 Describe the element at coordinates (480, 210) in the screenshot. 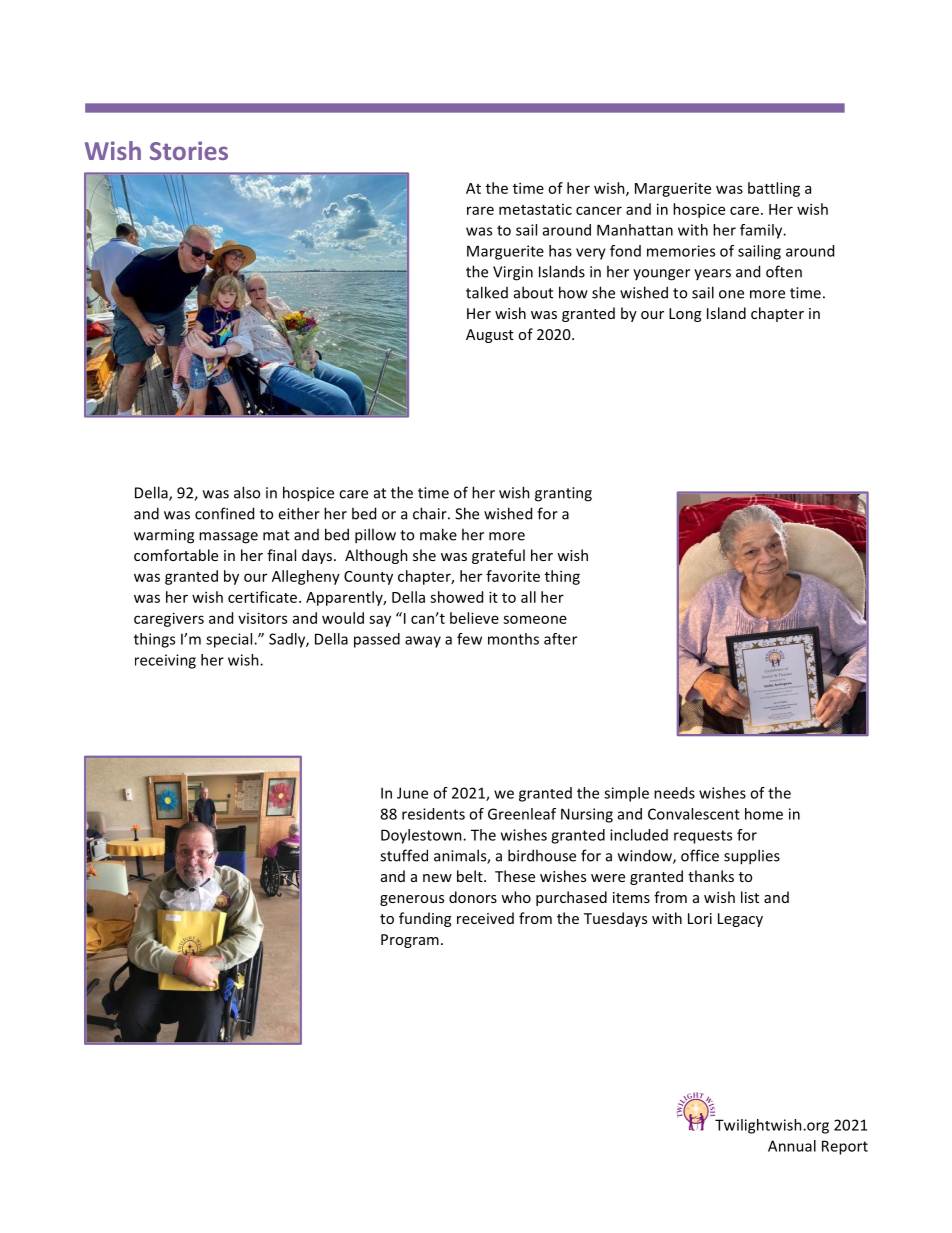

I see `rare` at that location.
